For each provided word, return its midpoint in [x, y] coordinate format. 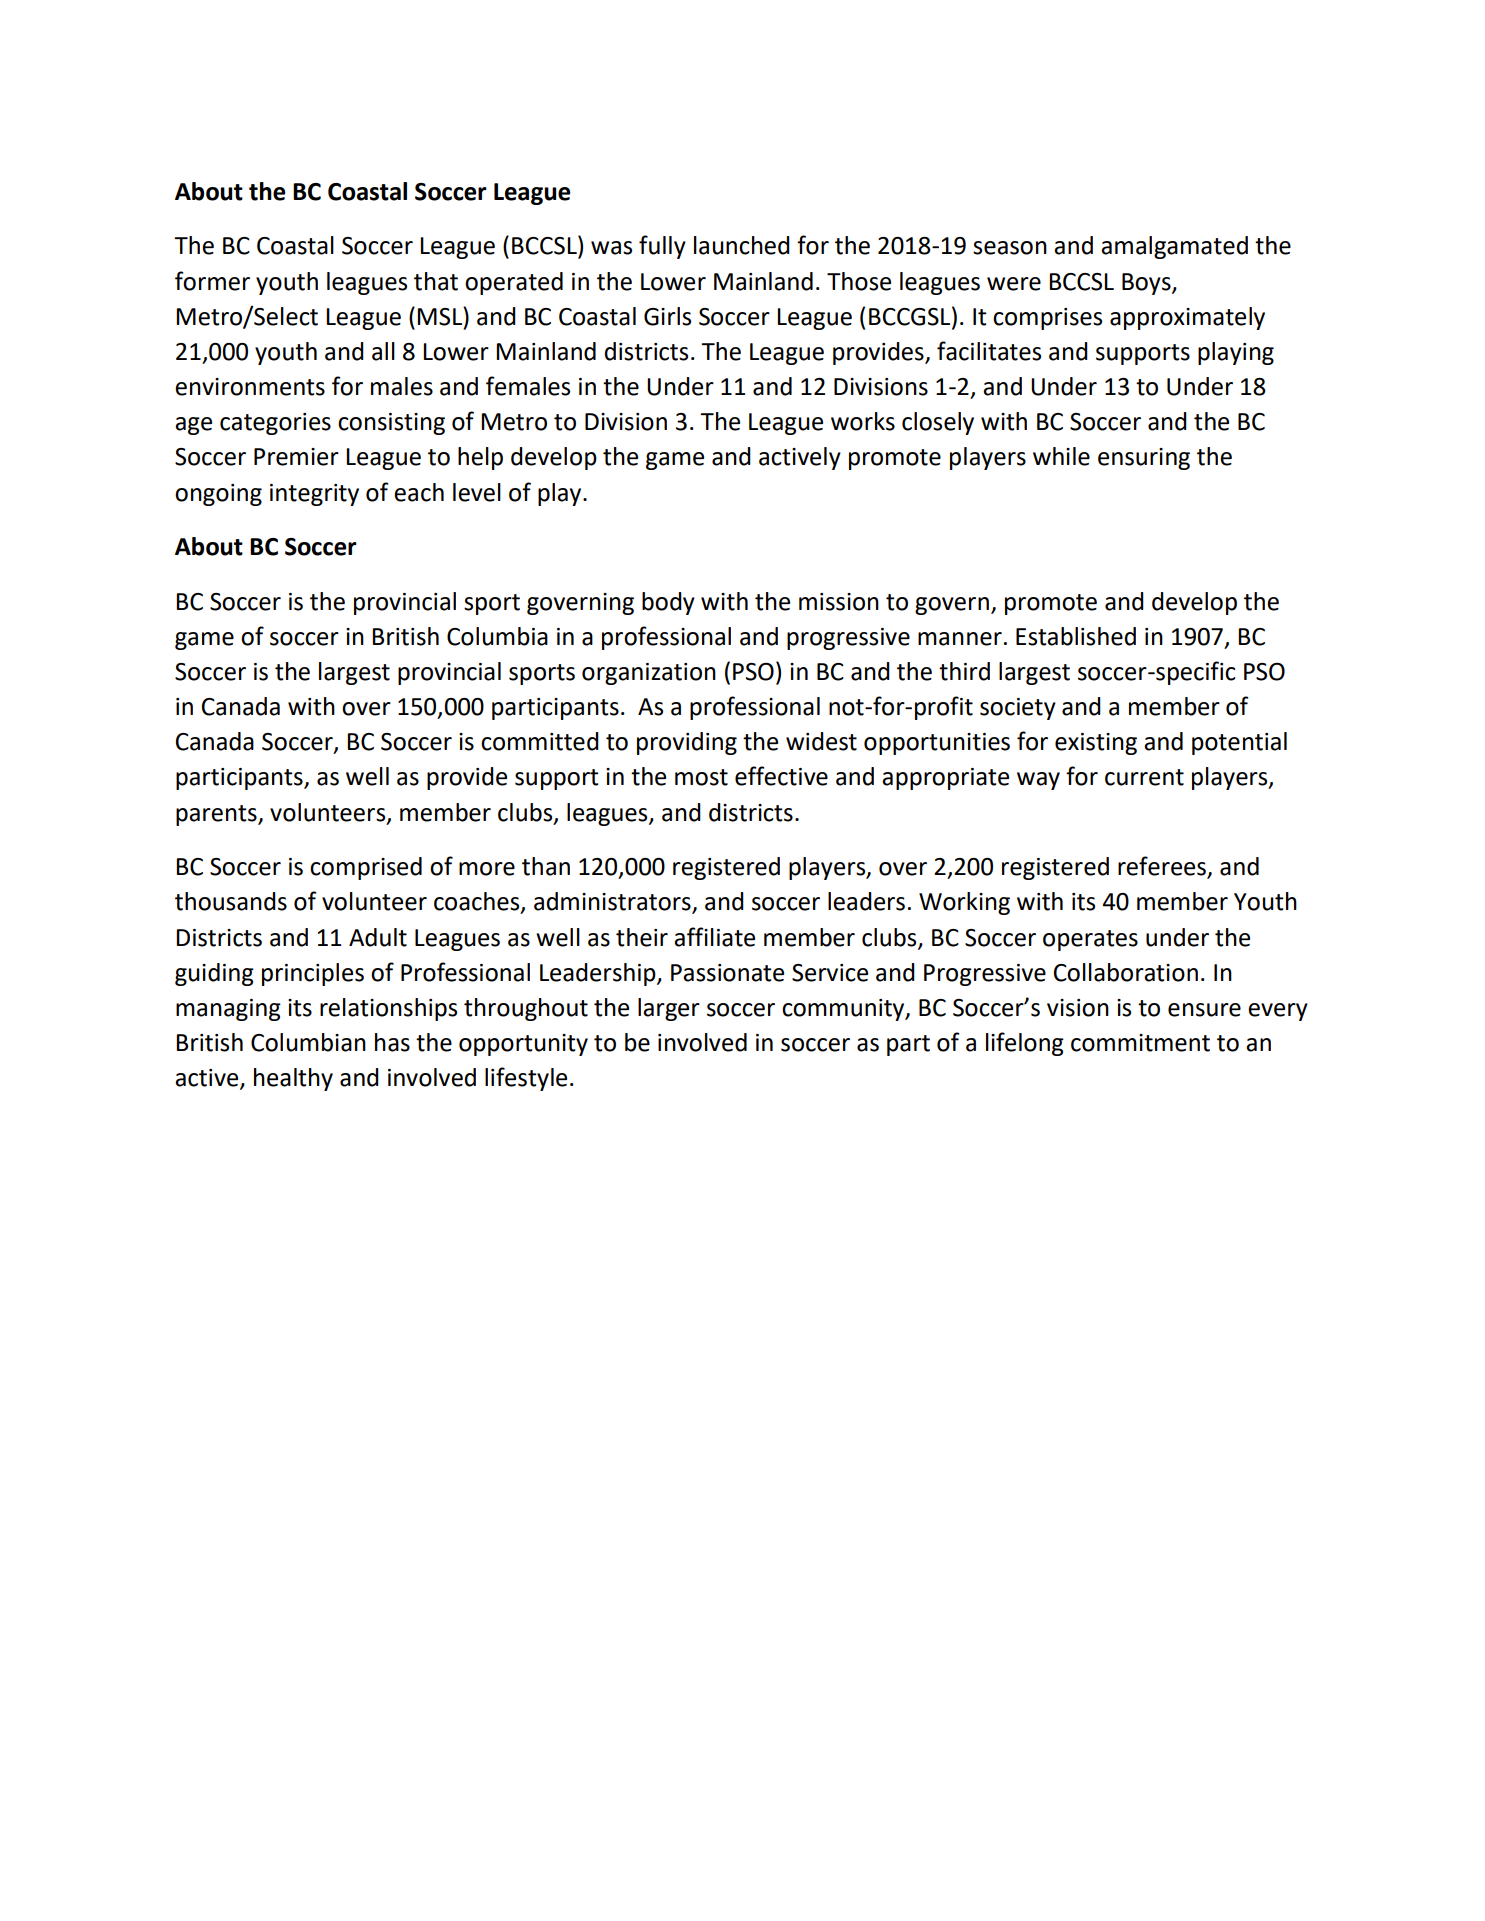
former [212, 281]
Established [1076, 636]
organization [649, 674]
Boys [1147, 284]
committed [540, 741]
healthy [293, 1079]
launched [742, 245]
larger [669, 1009]
